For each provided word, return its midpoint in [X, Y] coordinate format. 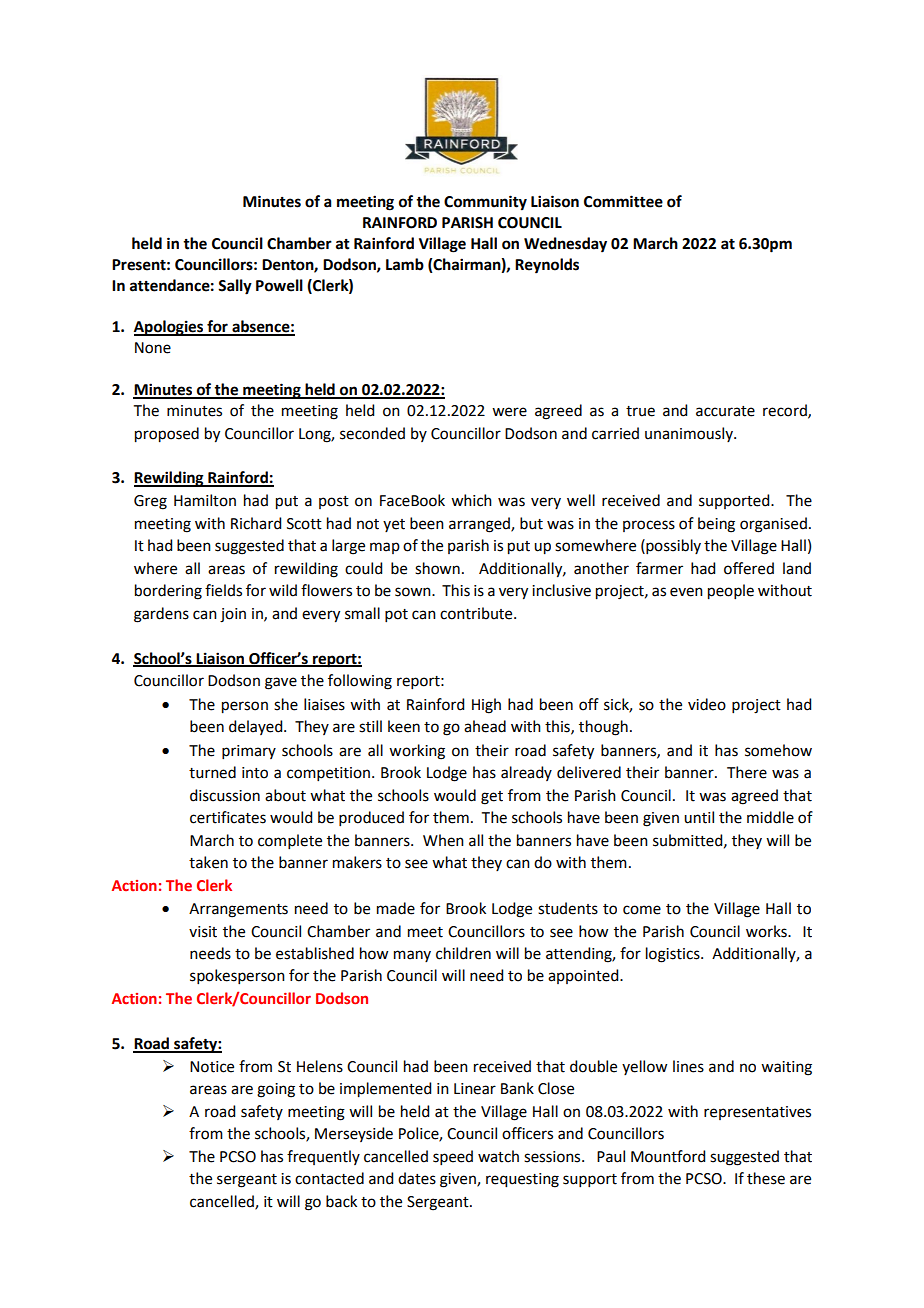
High [486, 706]
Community [485, 203]
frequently [323, 1157]
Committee [623, 201]
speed [453, 1157]
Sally [235, 287]
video [707, 704]
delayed [257, 727]
